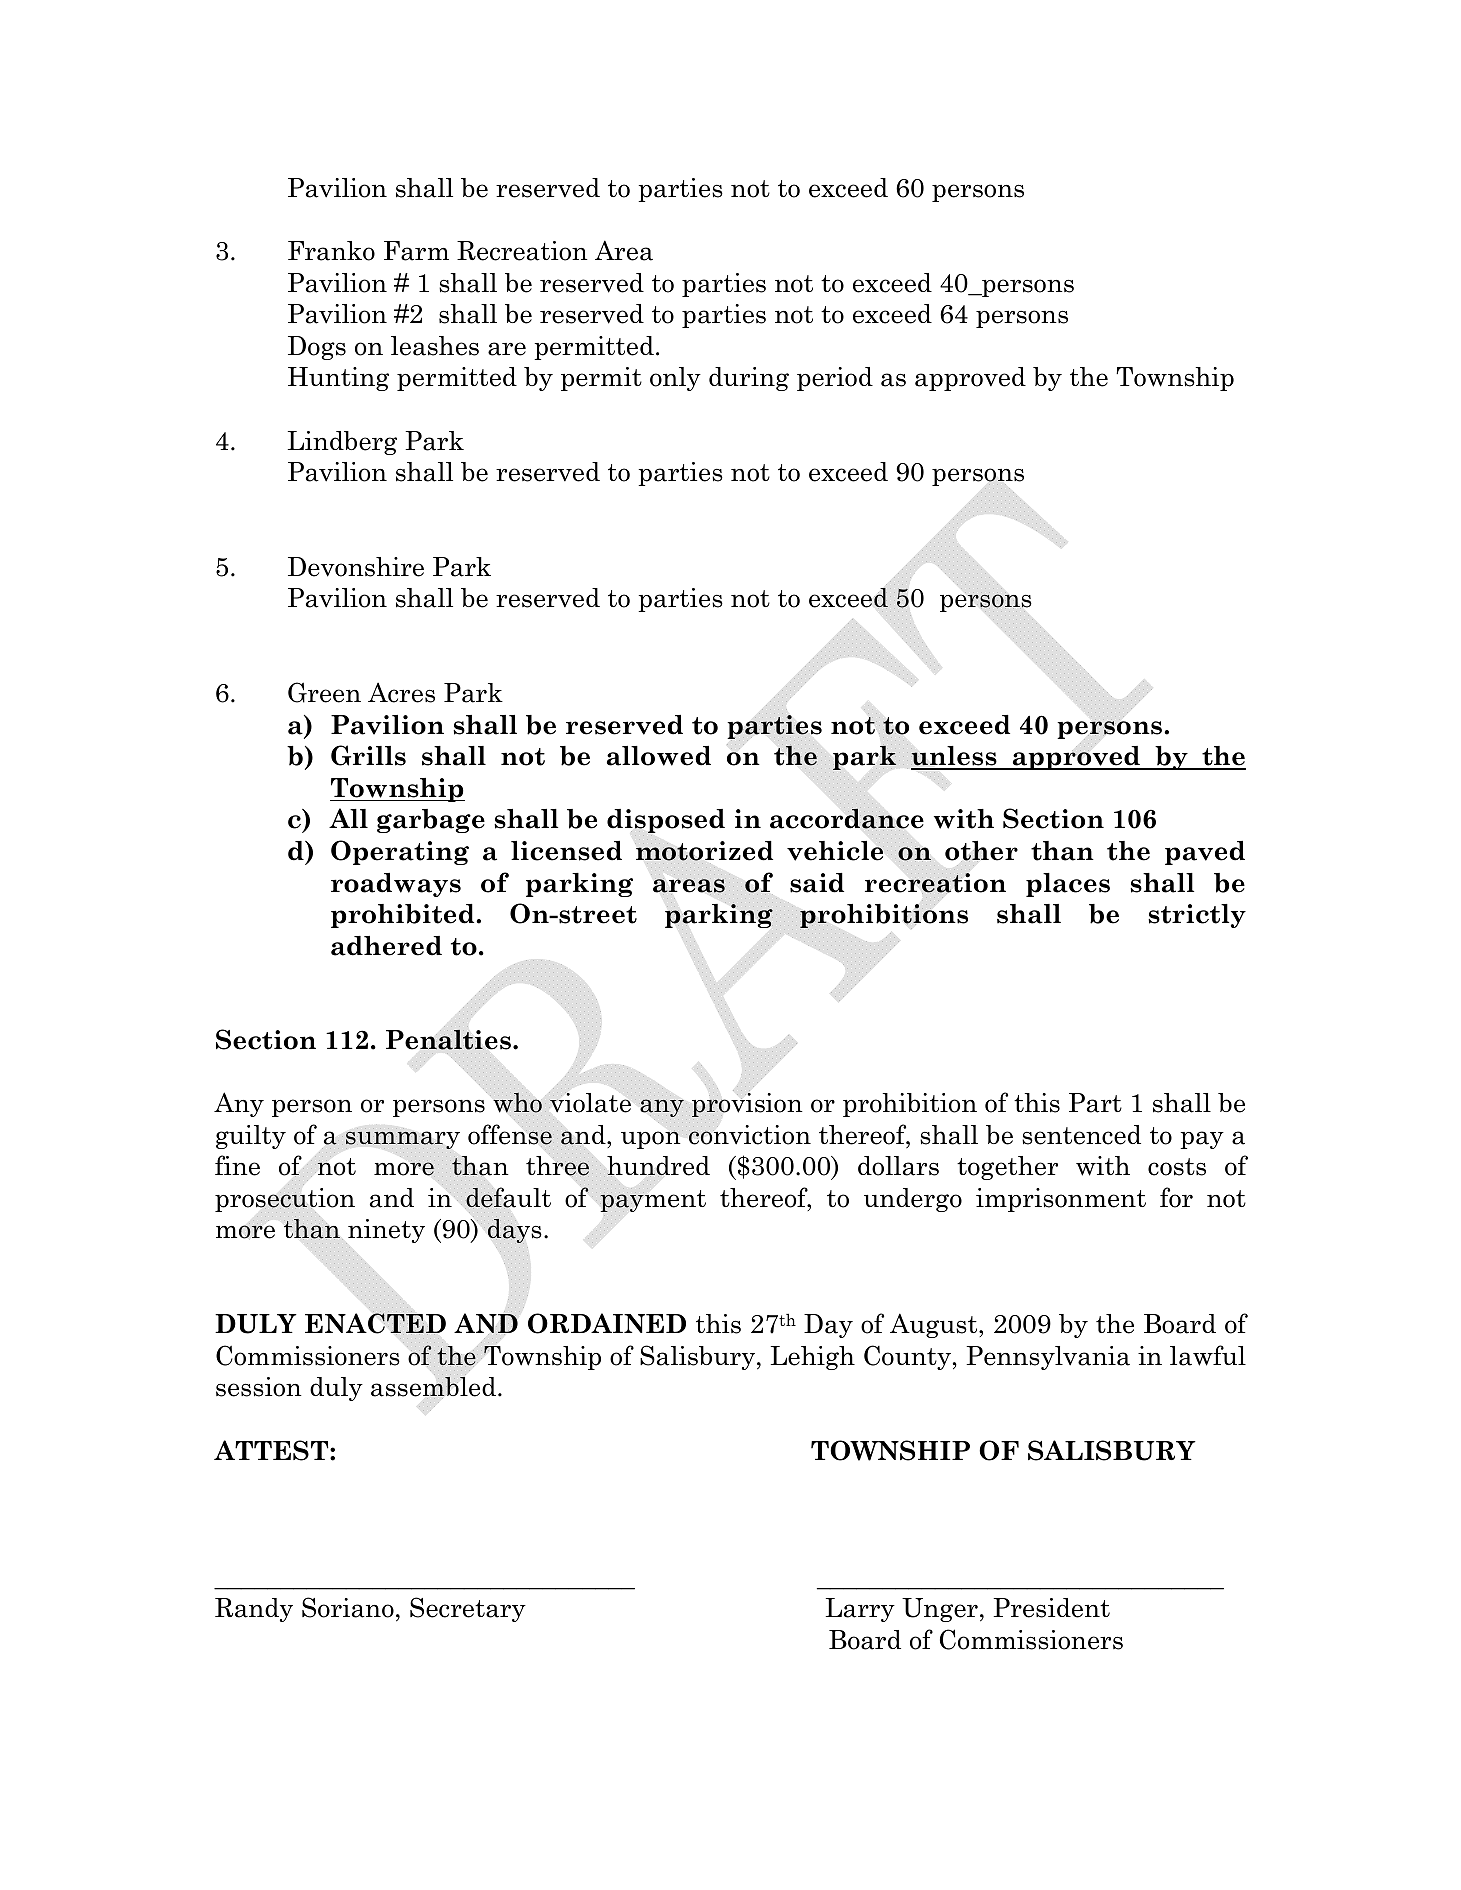 The image size is (1461, 1890). I want to click on Farm, so click(416, 251).
